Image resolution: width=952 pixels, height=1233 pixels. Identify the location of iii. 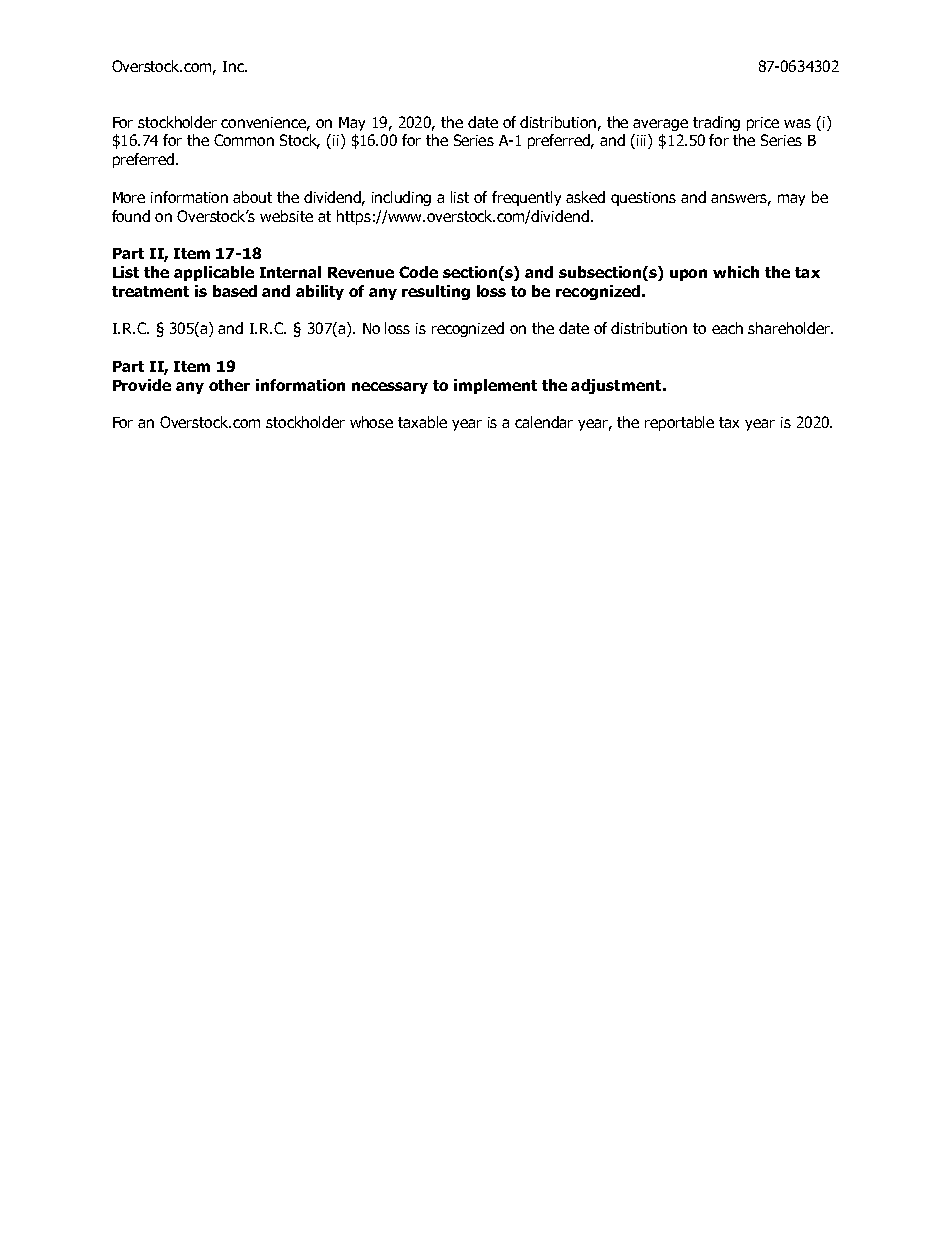
(643, 141).
